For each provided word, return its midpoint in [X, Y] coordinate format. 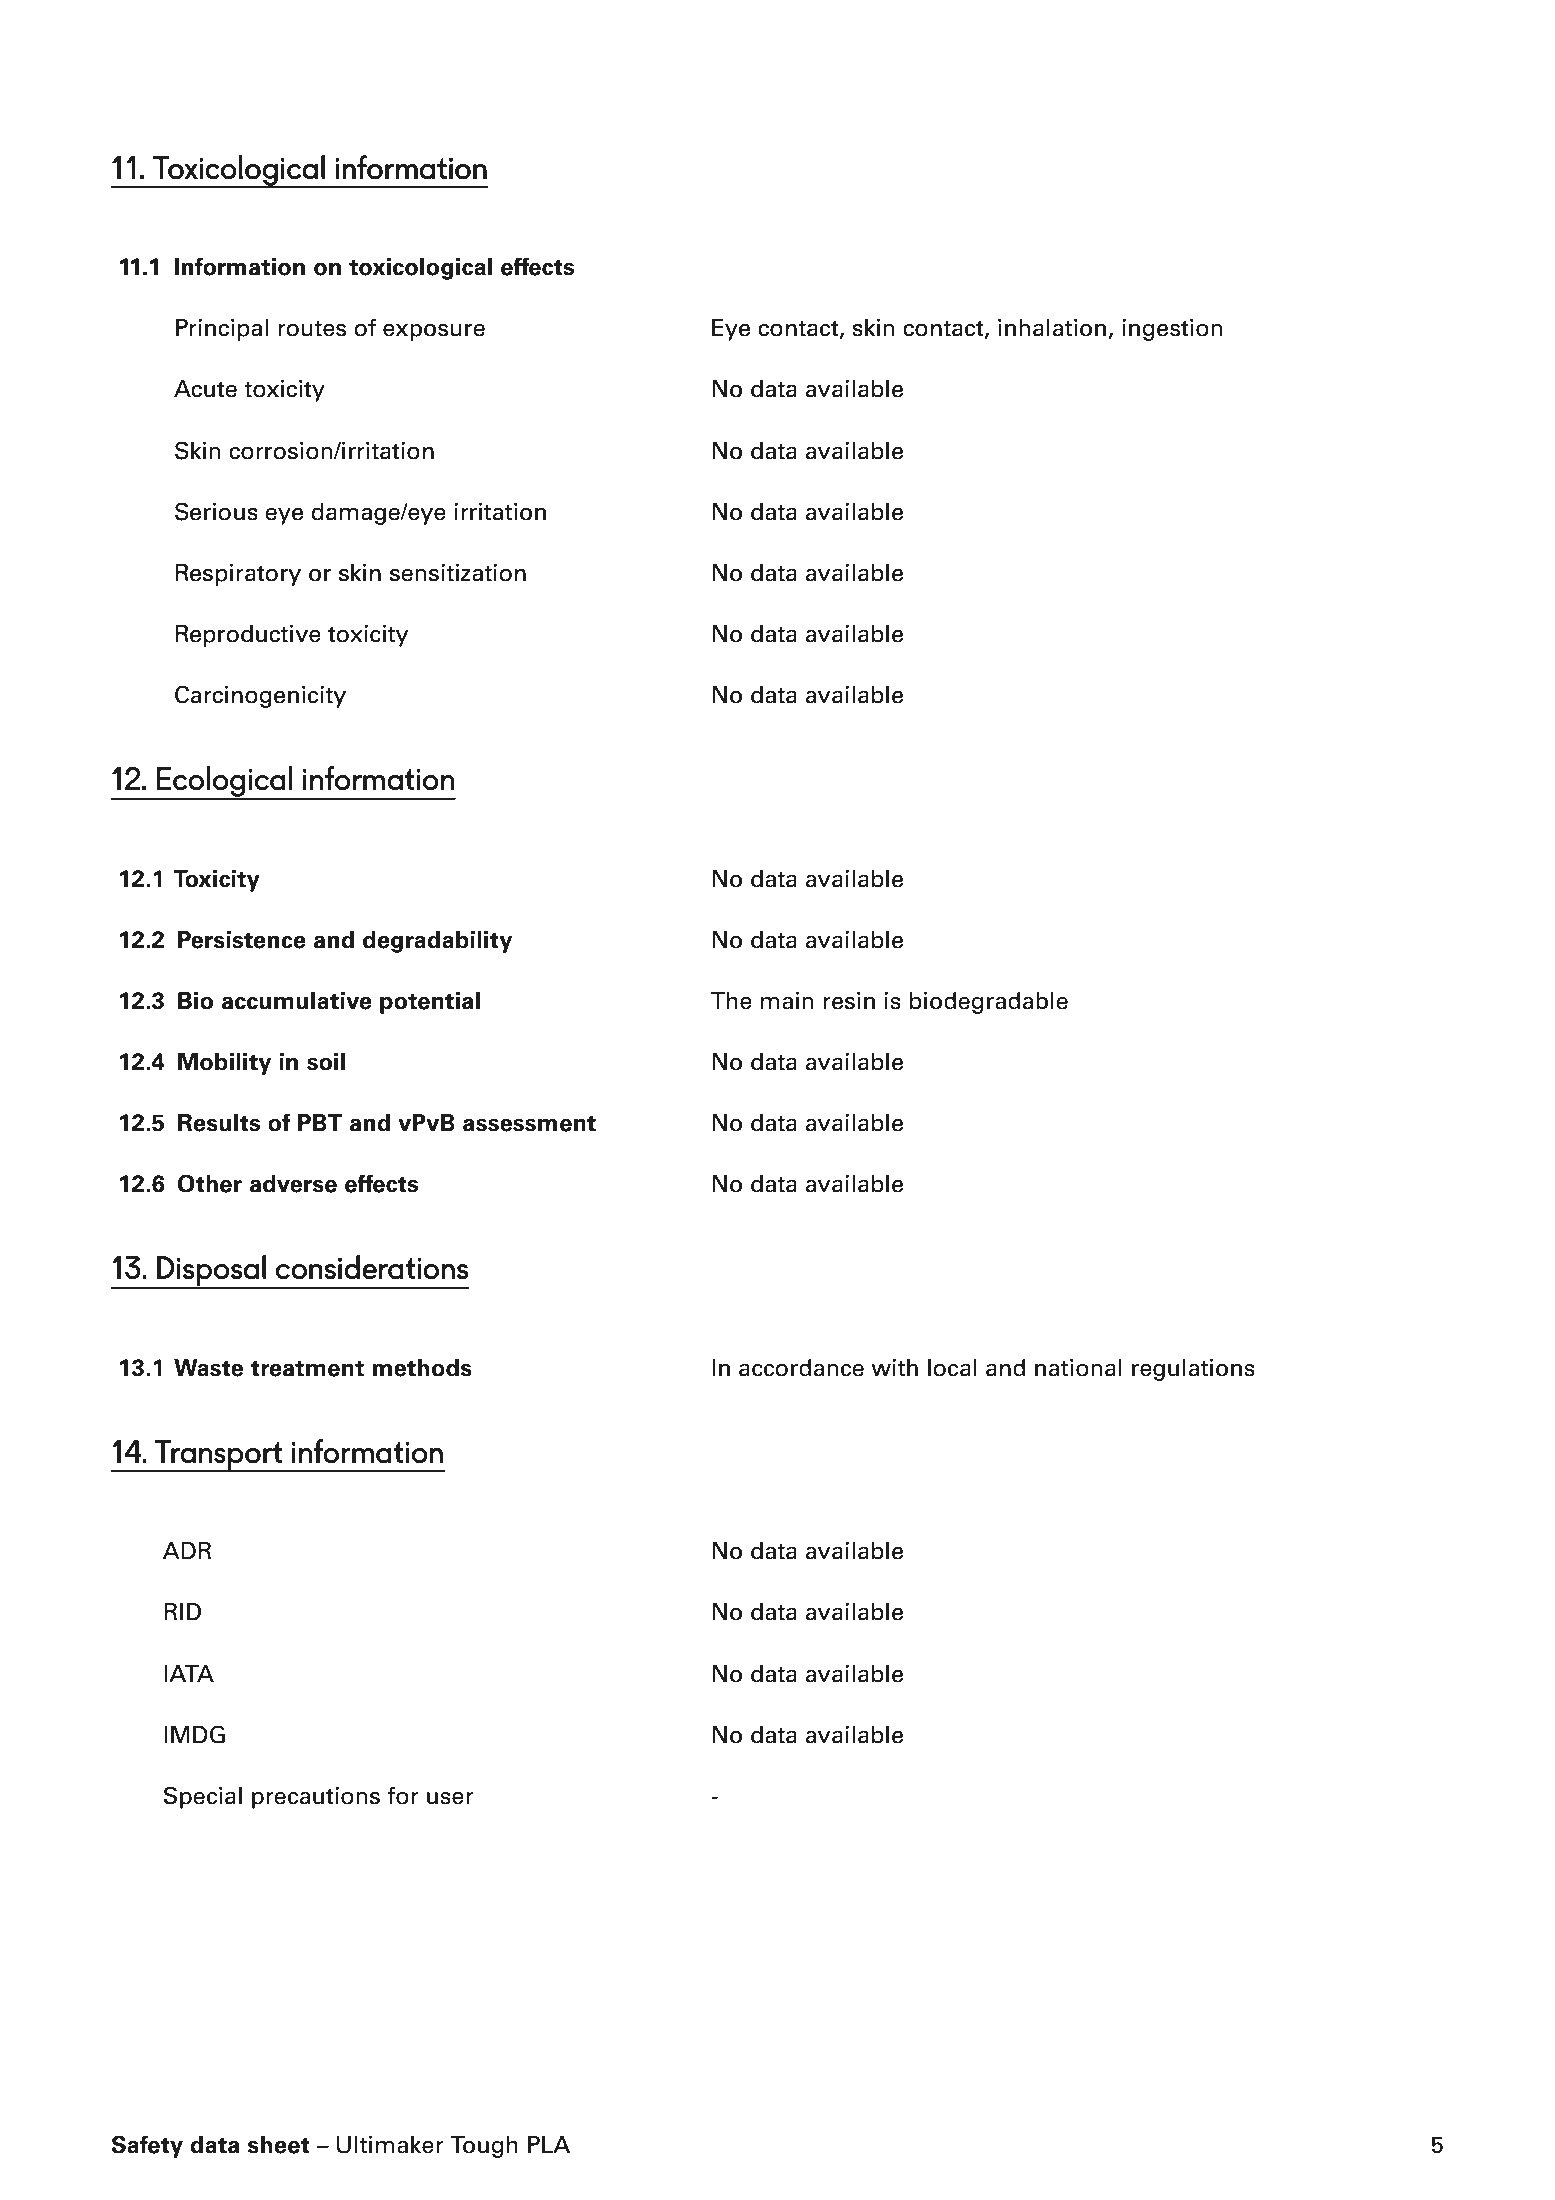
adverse [293, 1184]
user [450, 1798]
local [952, 1368]
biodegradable [989, 1003]
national [1078, 1368]
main [787, 1001]
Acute [205, 389]
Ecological [225, 782]
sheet [279, 2145]
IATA [189, 1673]
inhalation [1052, 328]
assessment [529, 1123]
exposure [434, 332]
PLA [549, 2144]
